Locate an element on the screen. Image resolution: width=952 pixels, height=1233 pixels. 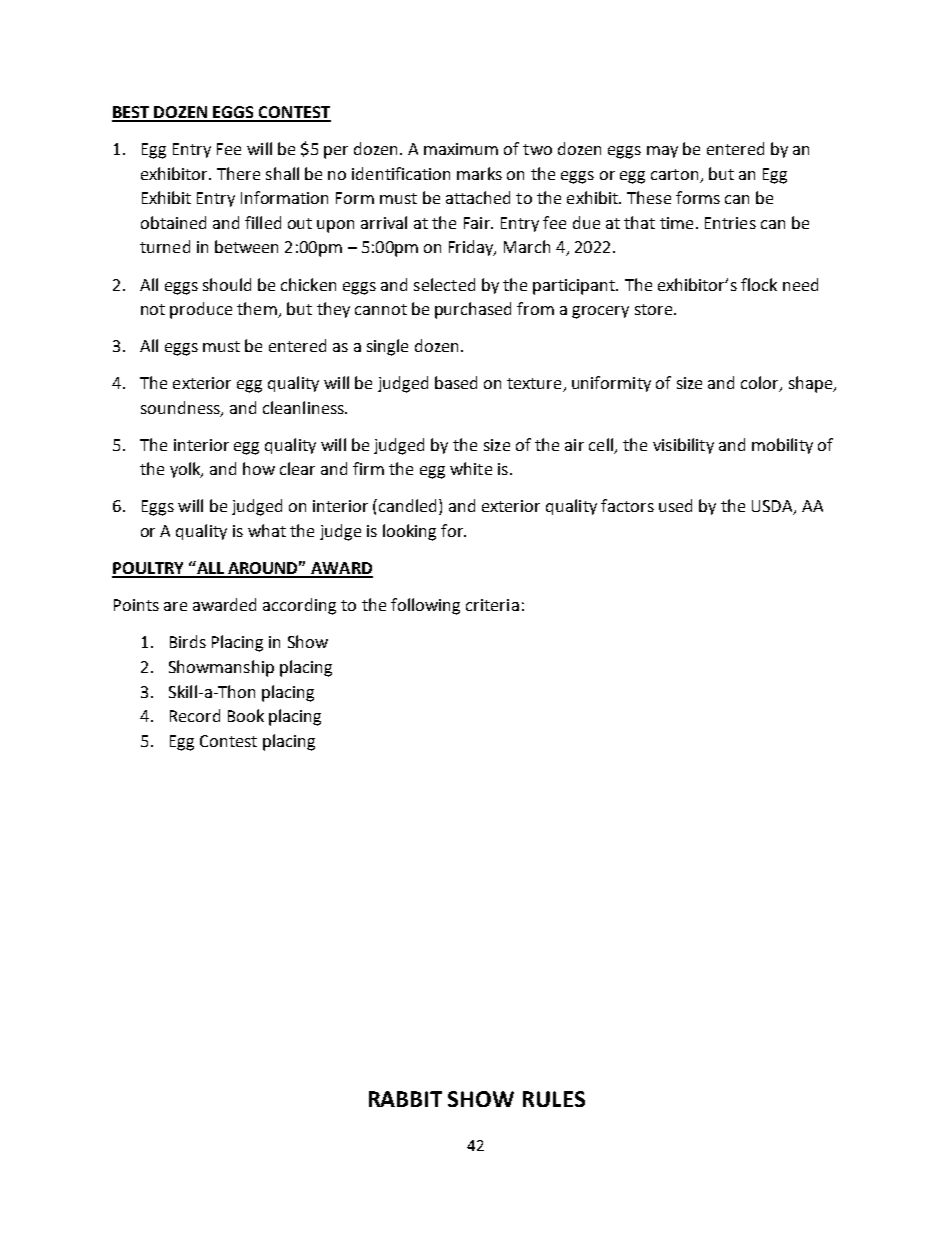
white is located at coordinates (471, 468).
